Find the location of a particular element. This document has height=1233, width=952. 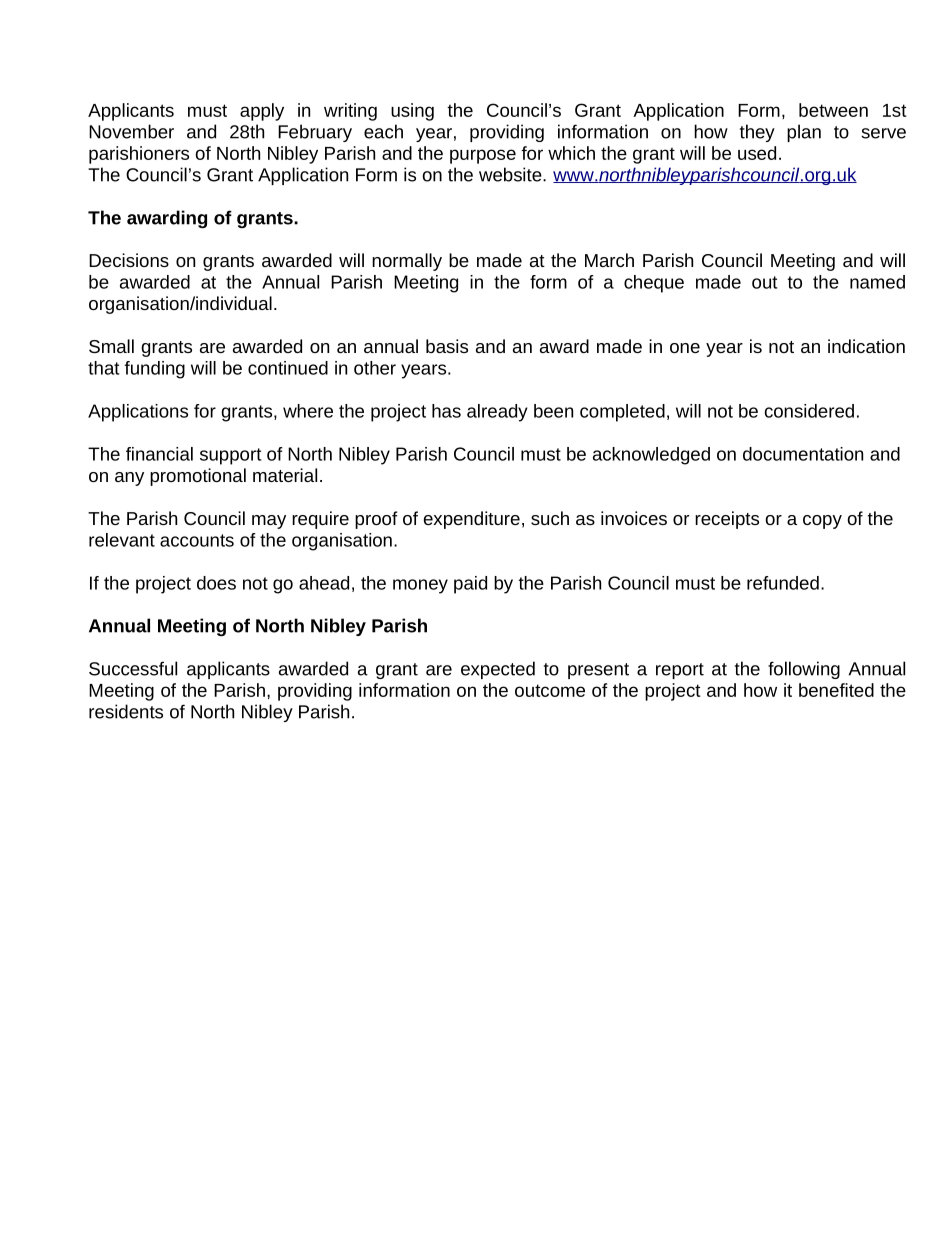

paid is located at coordinates (470, 585).
